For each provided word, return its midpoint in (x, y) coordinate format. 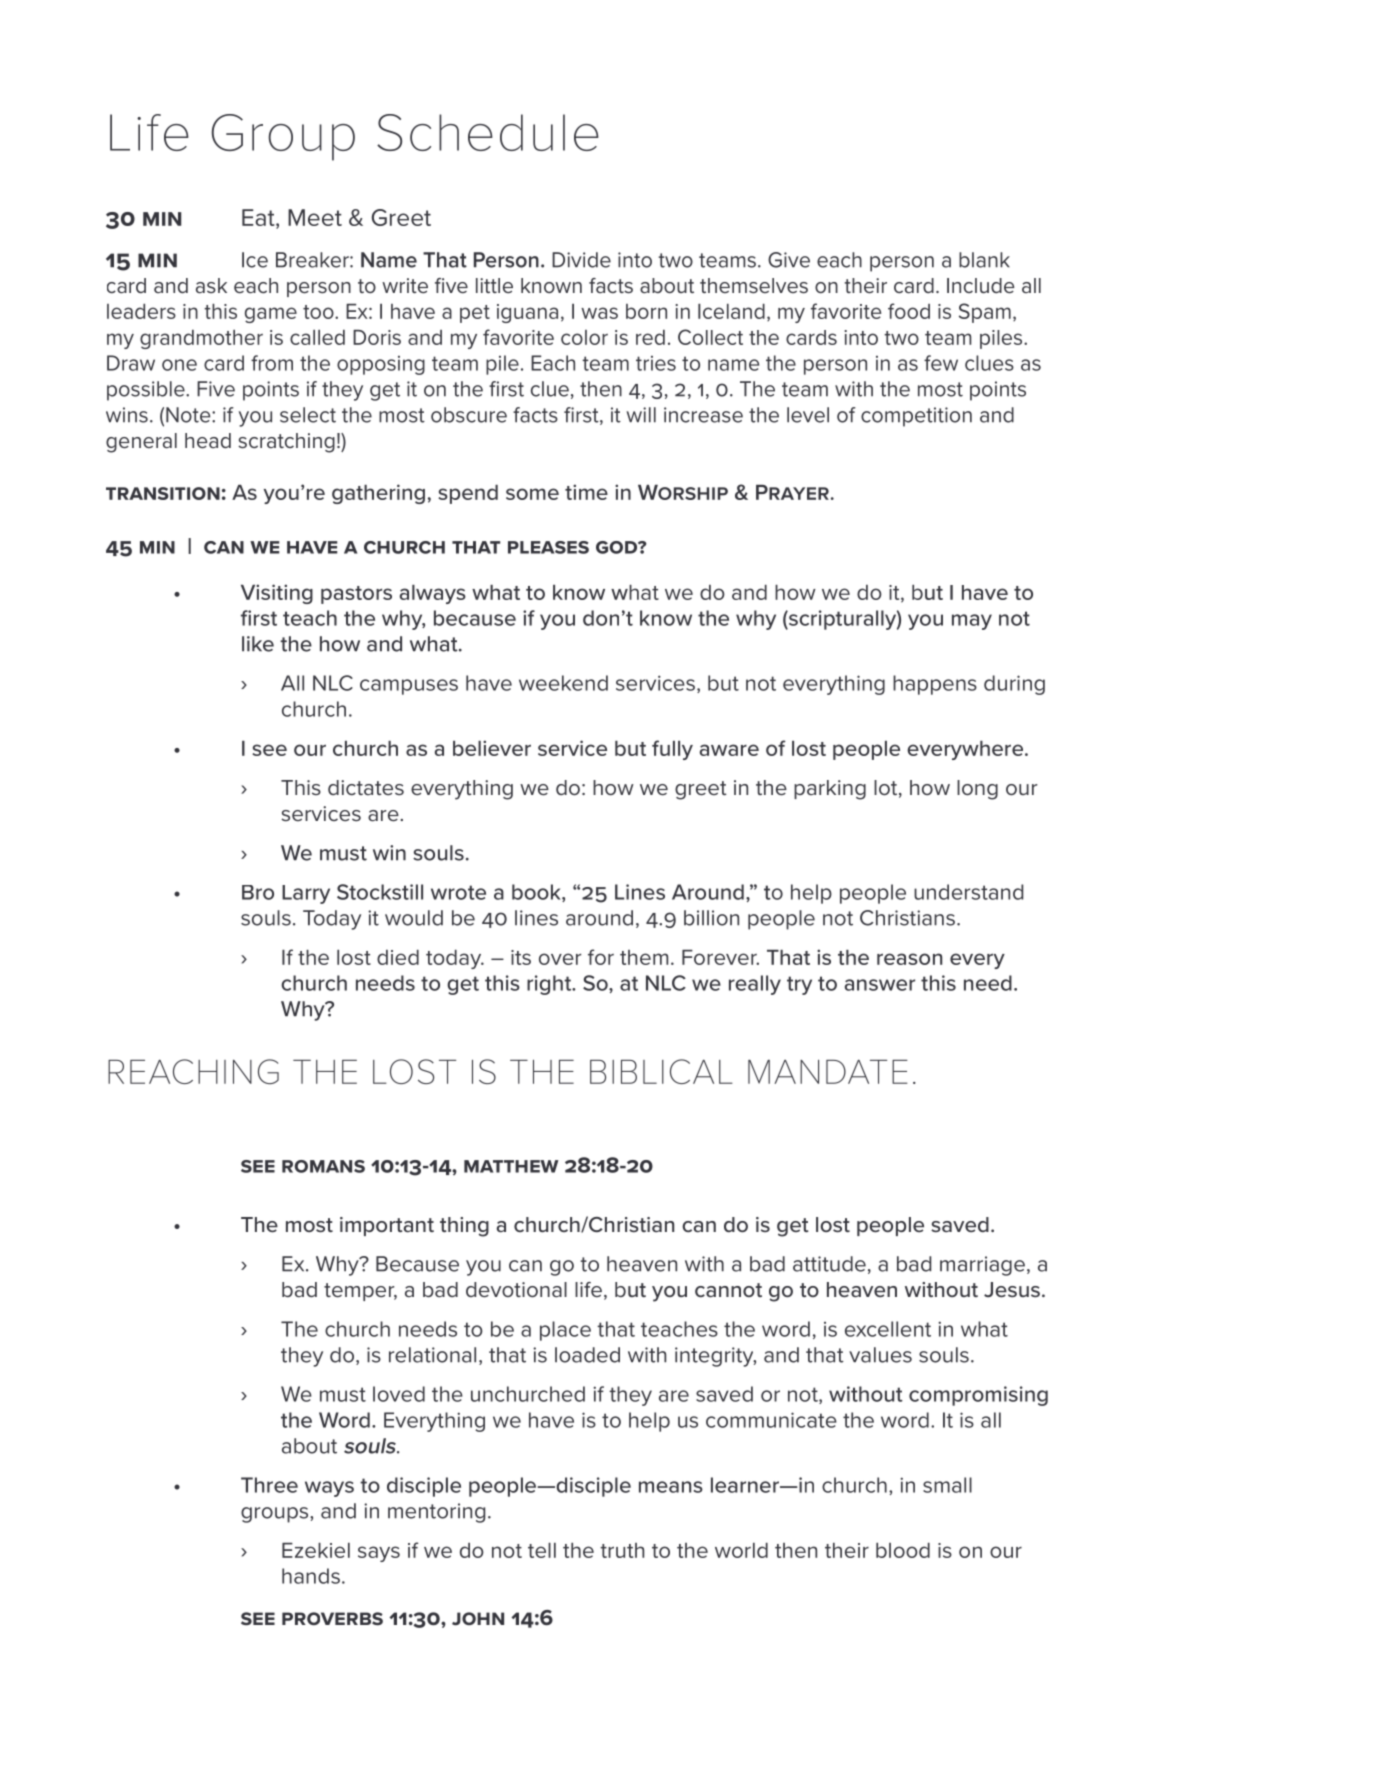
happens (935, 685)
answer (880, 985)
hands (311, 1576)
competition (916, 417)
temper (360, 1292)
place (565, 1331)
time (586, 492)
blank (984, 260)
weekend (563, 683)
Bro (258, 892)
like (258, 644)
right (550, 985)
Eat (259, 218)
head (208, 441)
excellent (888, 1329)
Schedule (488, 132)
